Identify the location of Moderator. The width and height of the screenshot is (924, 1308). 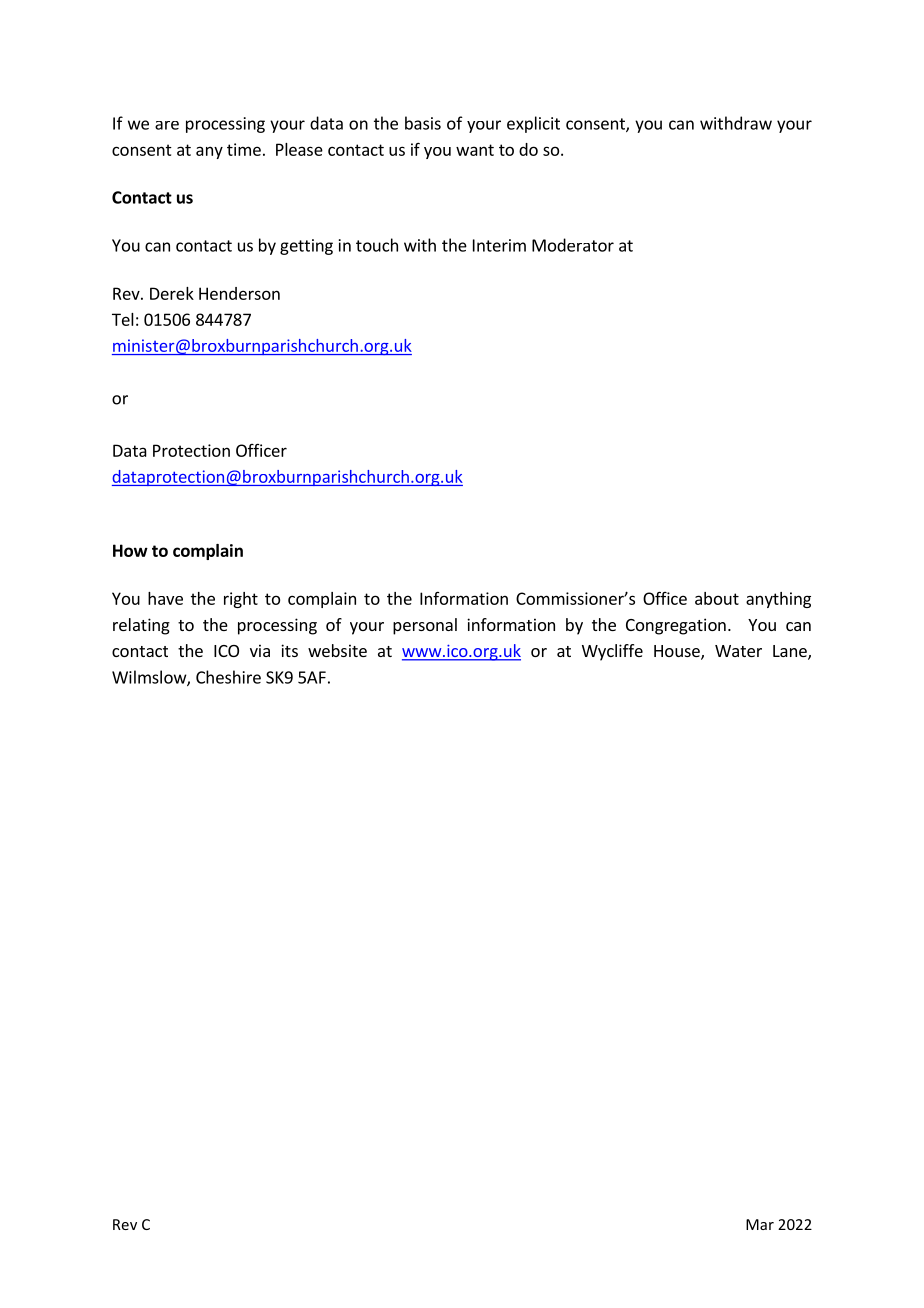
(573, 245).
